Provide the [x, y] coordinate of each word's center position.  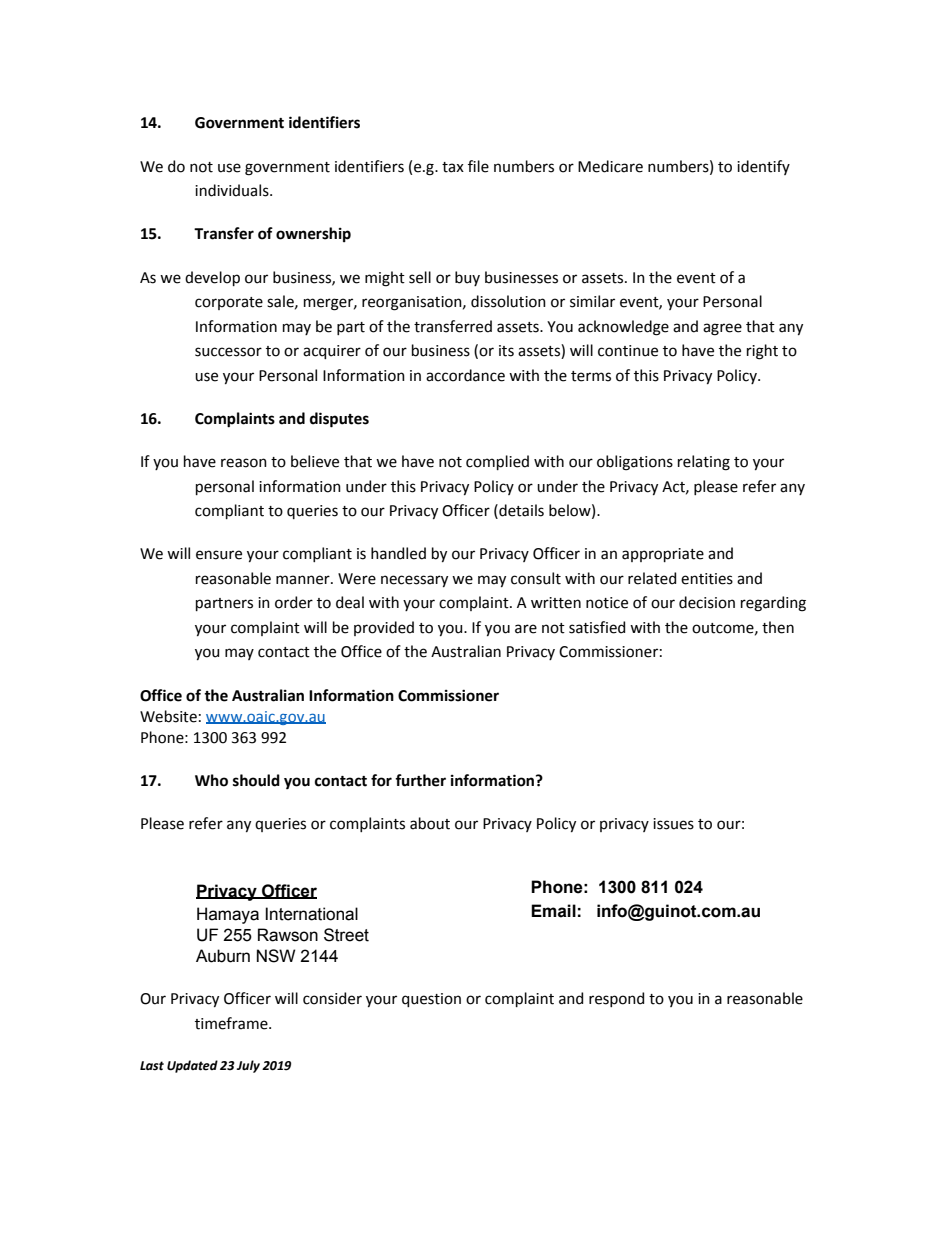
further [420, 780]
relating [704, 463]
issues [673, 824]
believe [315, 461]
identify [763, 167]
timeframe [232, 1023]
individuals [233, 190]
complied [497, 462]
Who [211, 780]
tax [453, 167]
